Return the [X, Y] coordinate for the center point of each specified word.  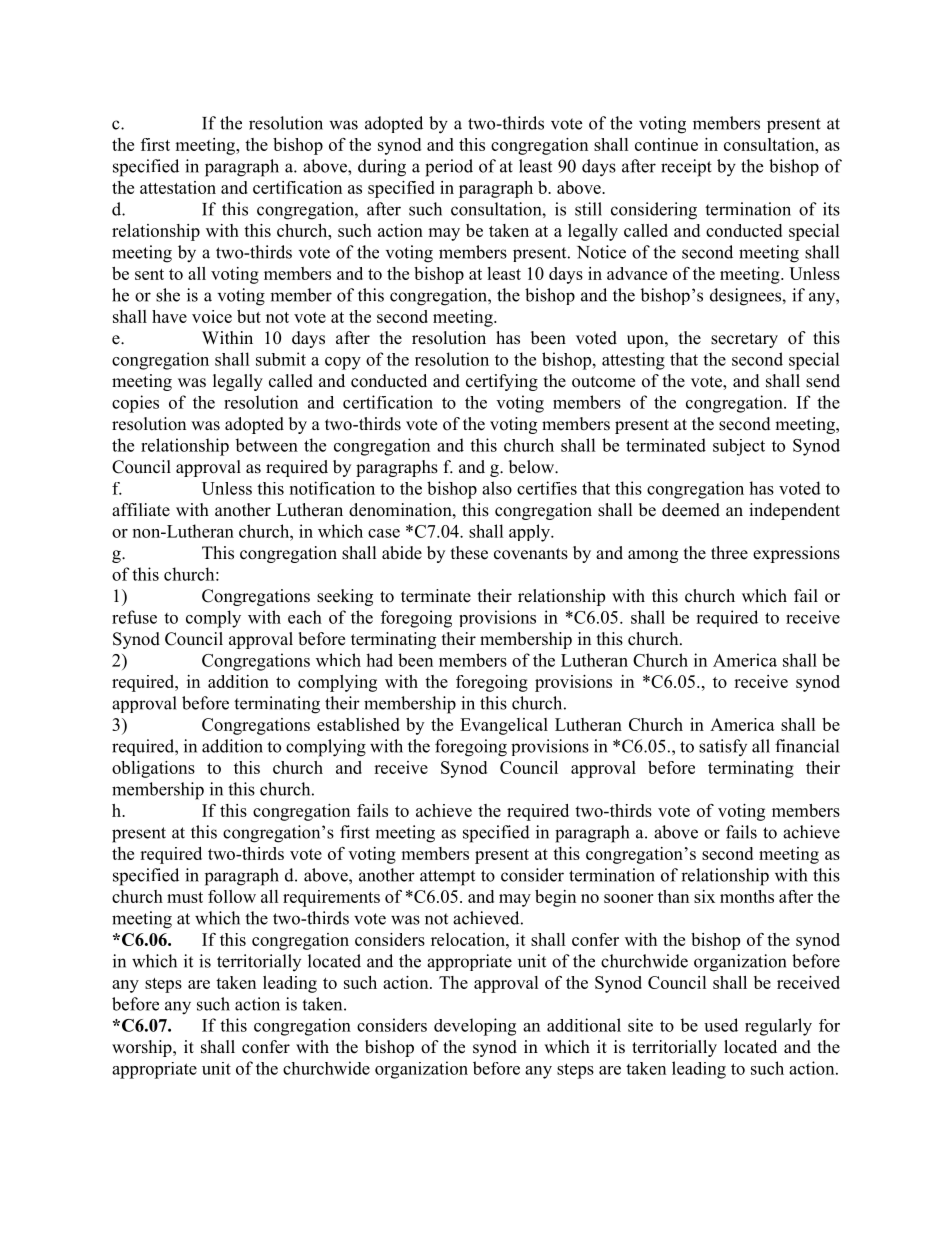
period [449, 168]
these [469, 553]
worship [143, 1048]
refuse [134, 617]
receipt [686, 168]
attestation [178, 187]
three [729, 553]
